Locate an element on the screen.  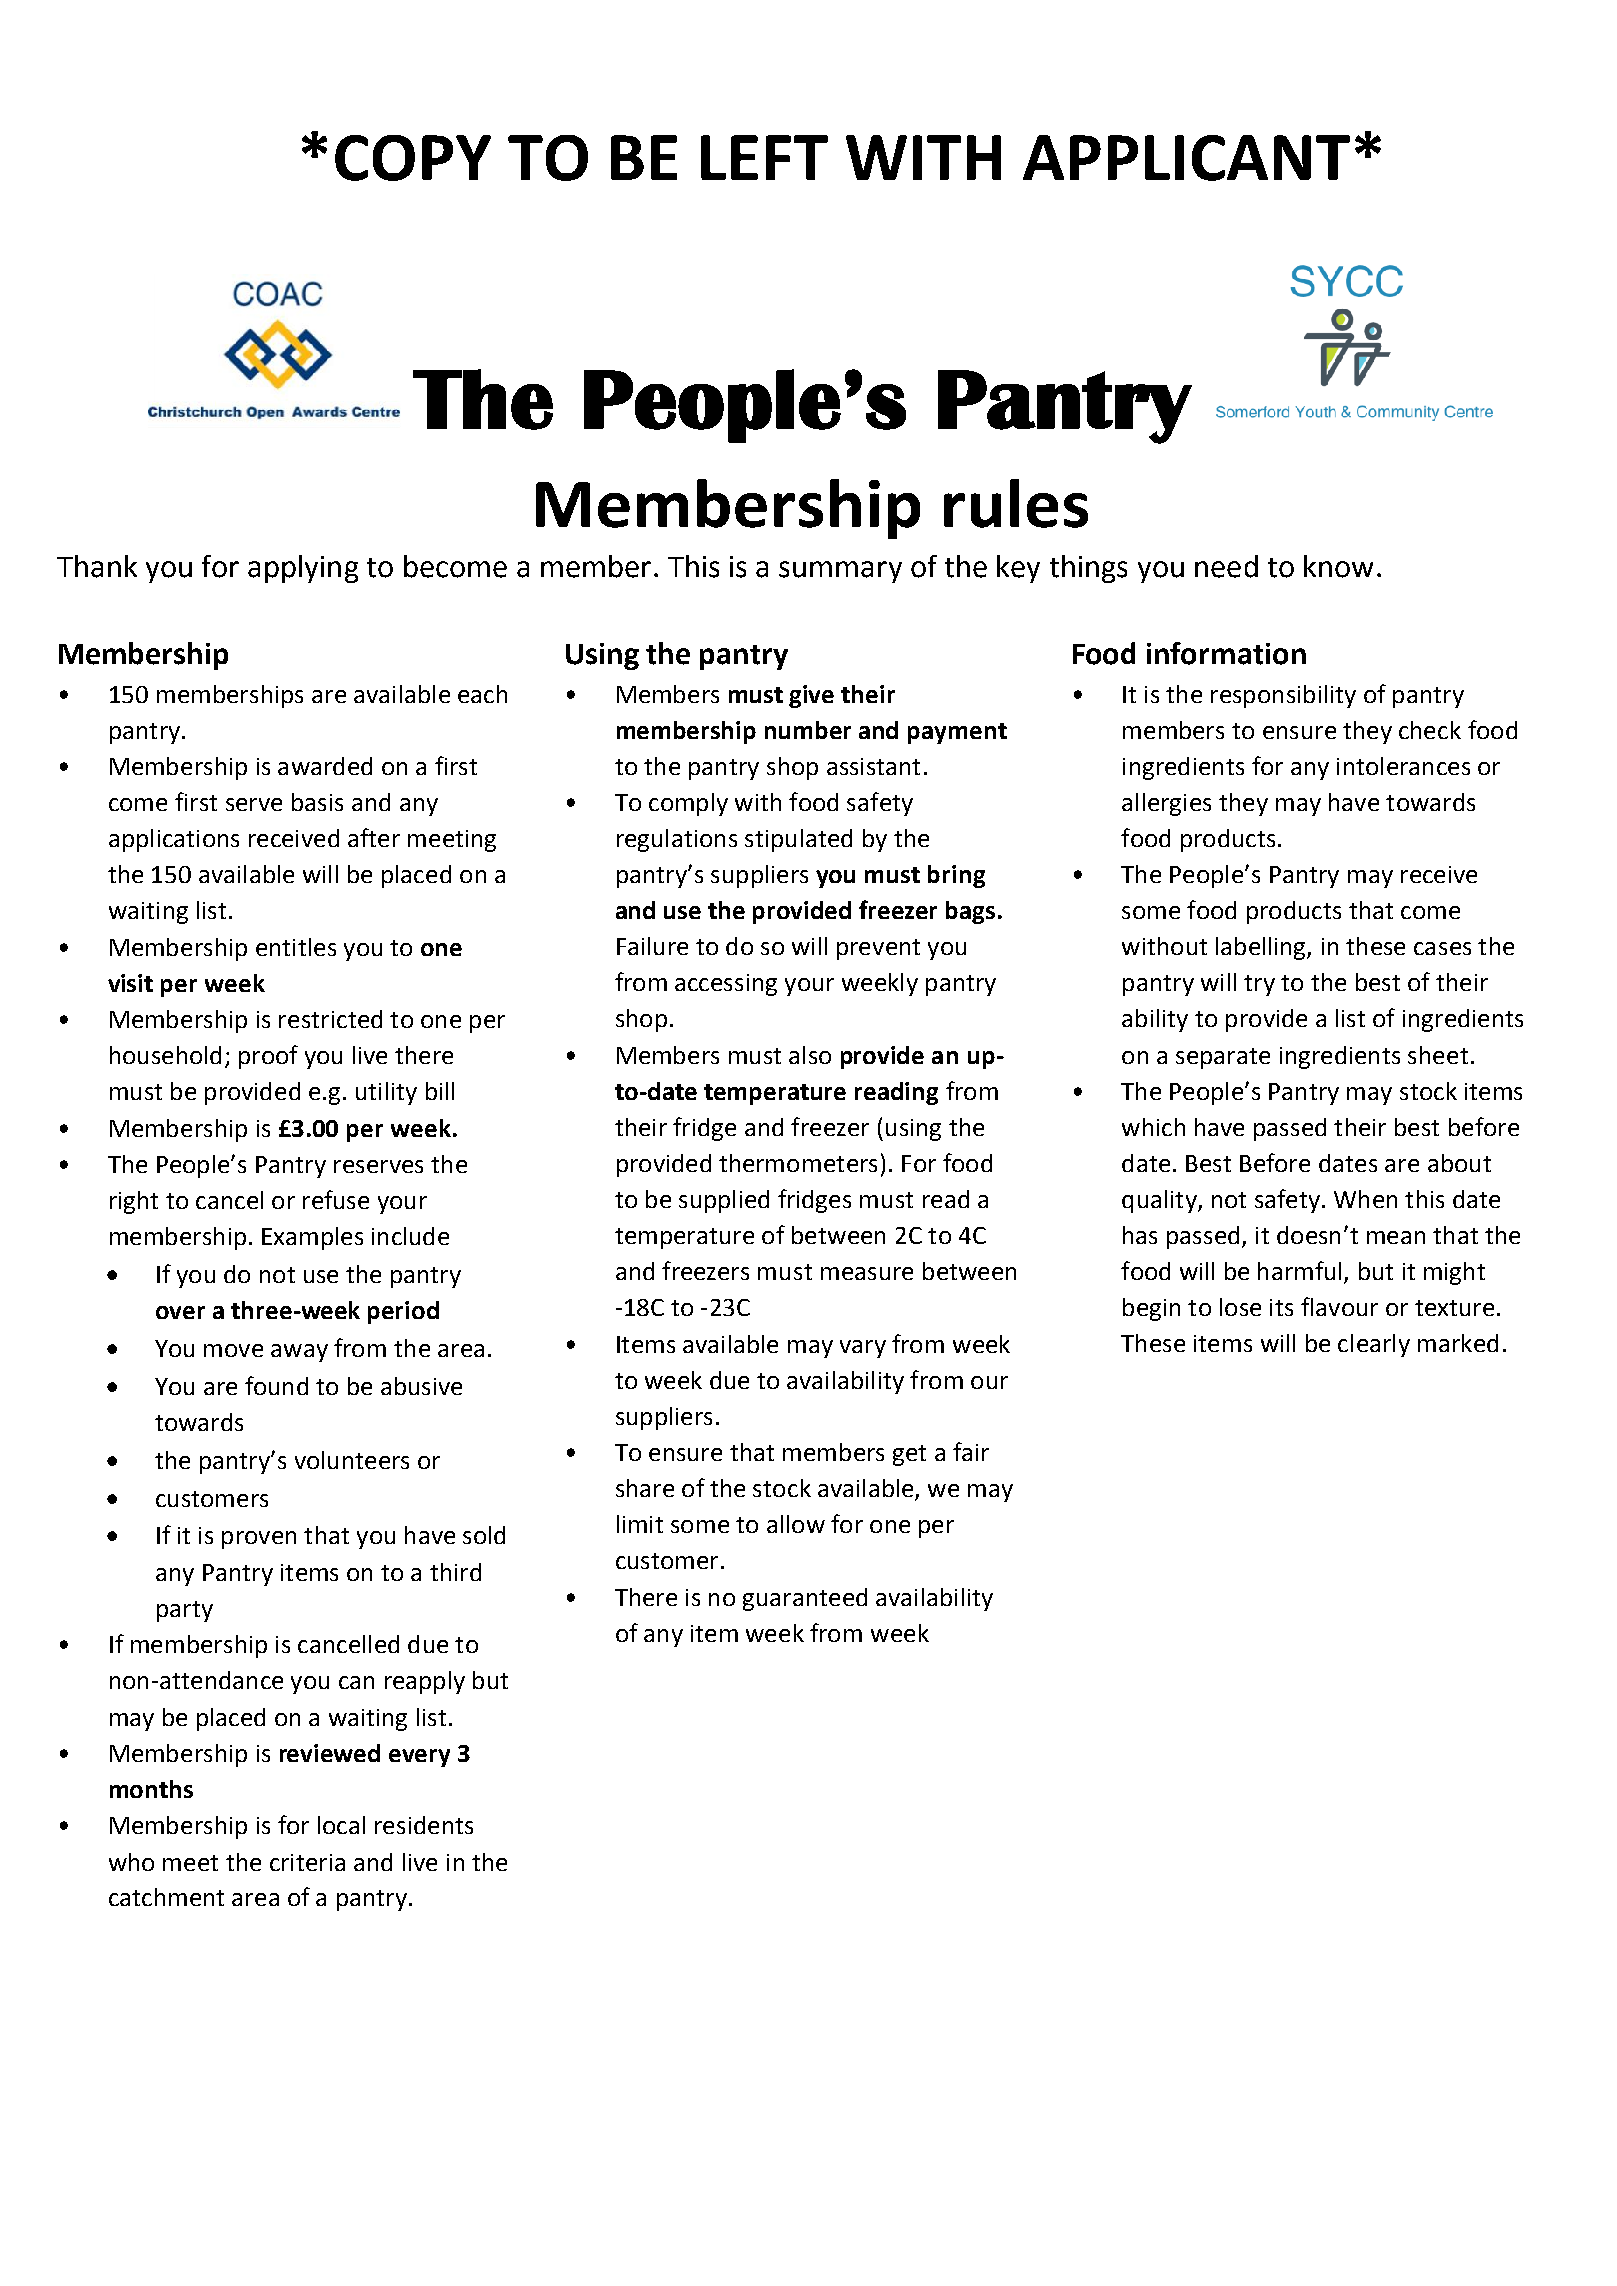
COPY is located at coordinates (413, 158).
